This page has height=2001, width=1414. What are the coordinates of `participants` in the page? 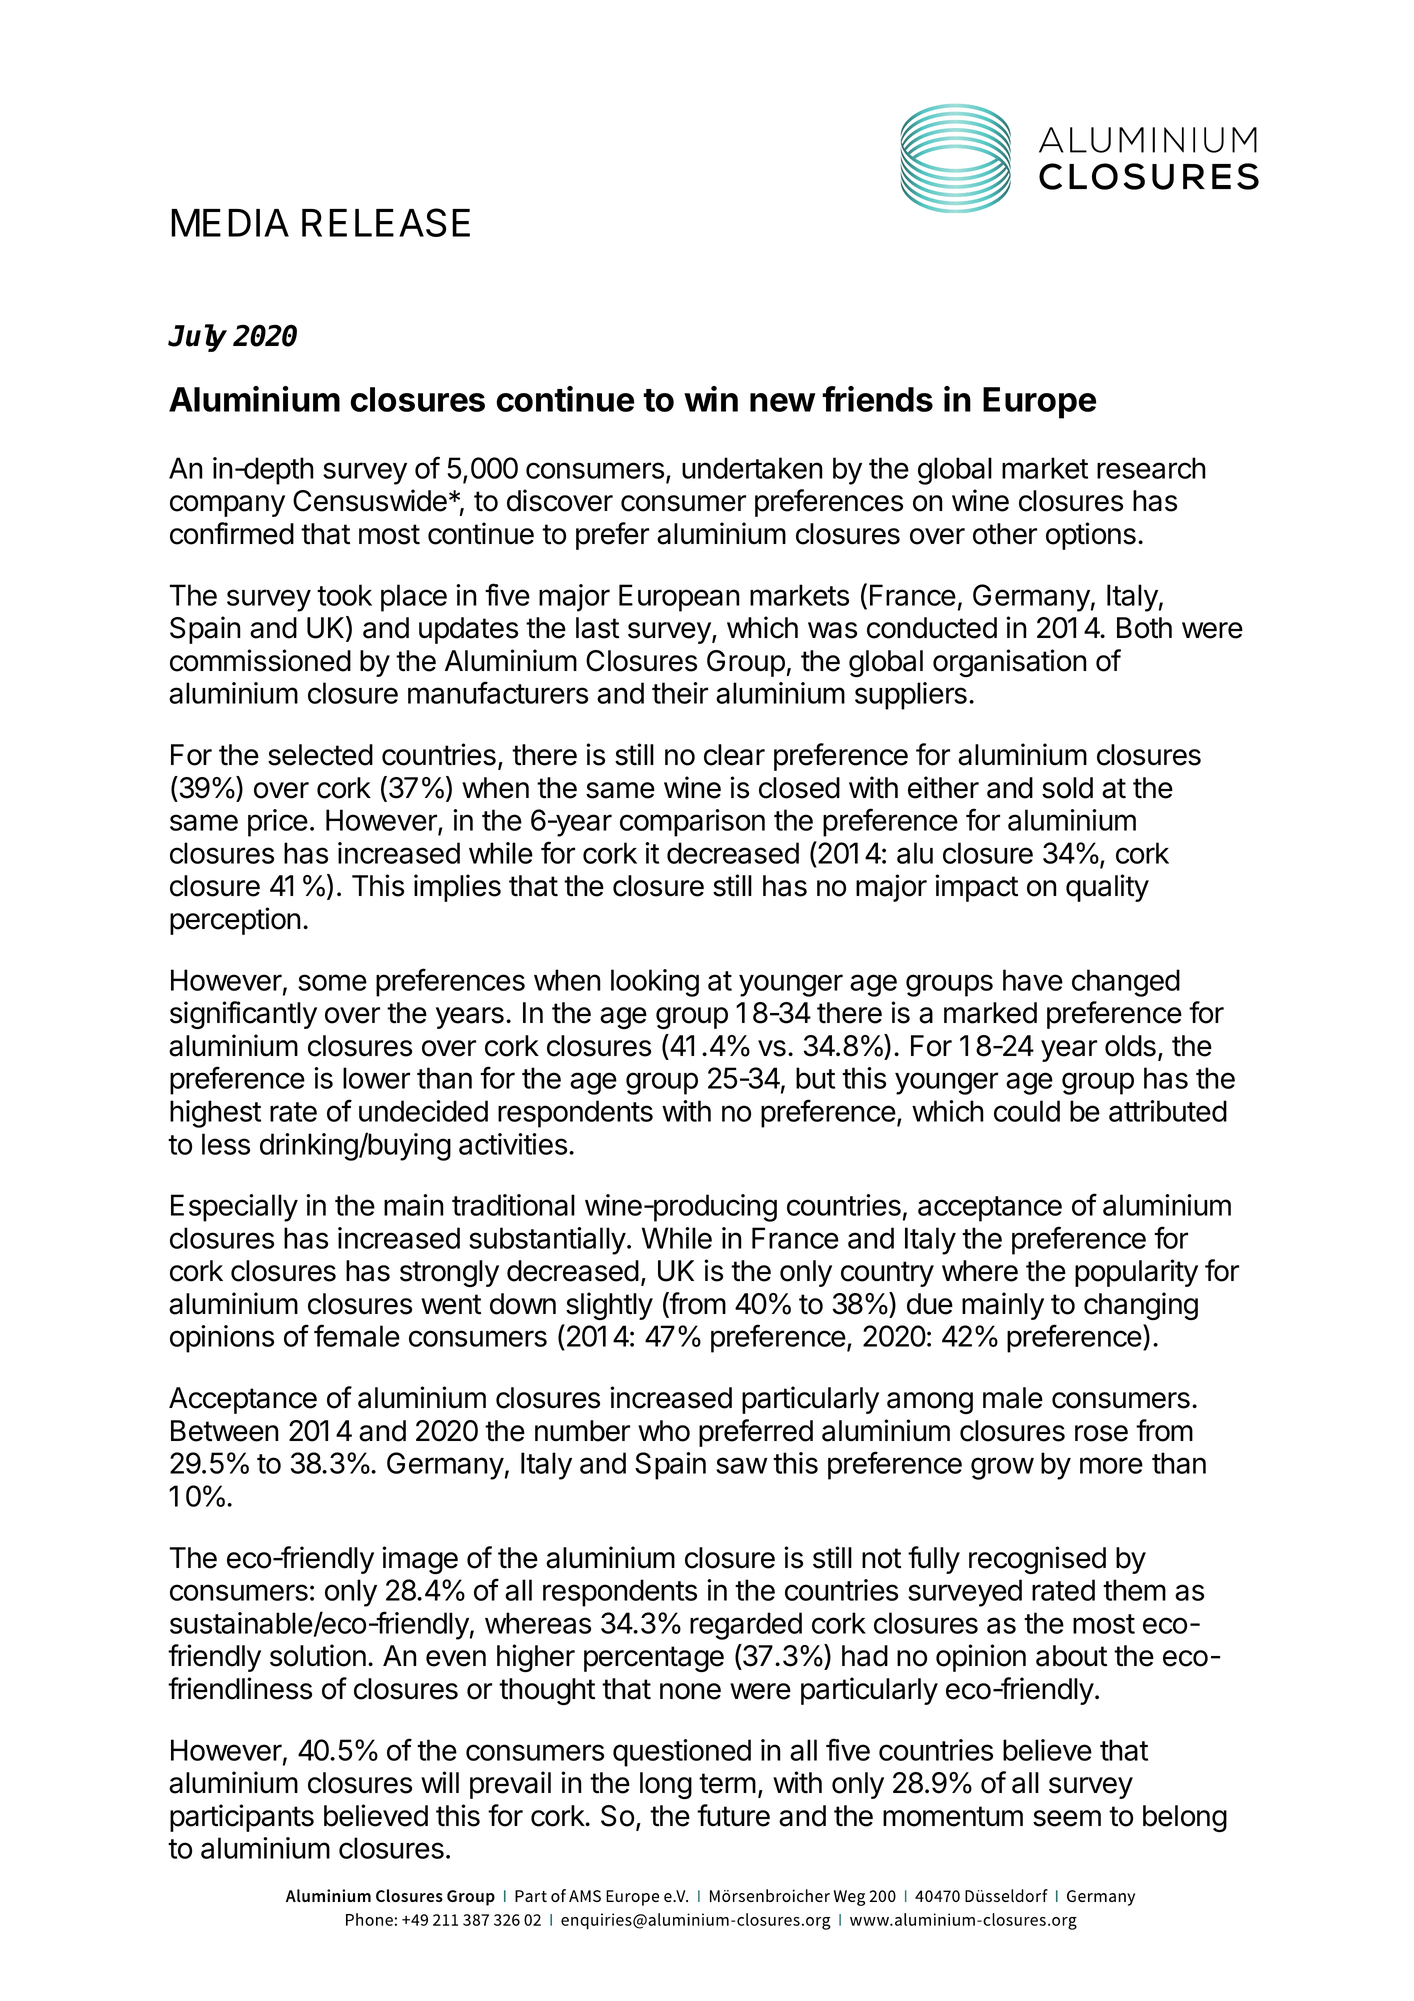 It's located at (242, 1818).
